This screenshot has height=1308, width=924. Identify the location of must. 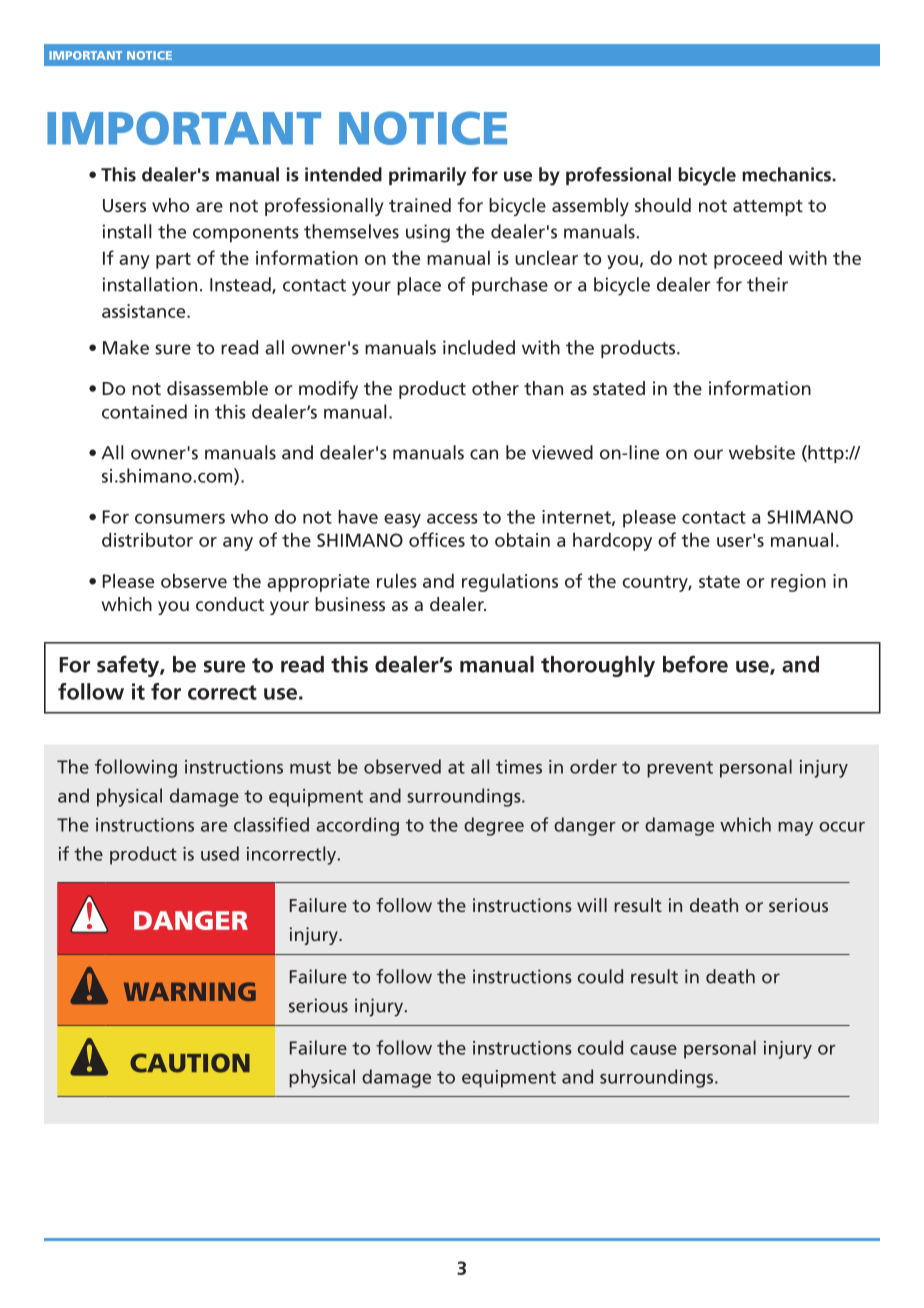
(310, 767).
